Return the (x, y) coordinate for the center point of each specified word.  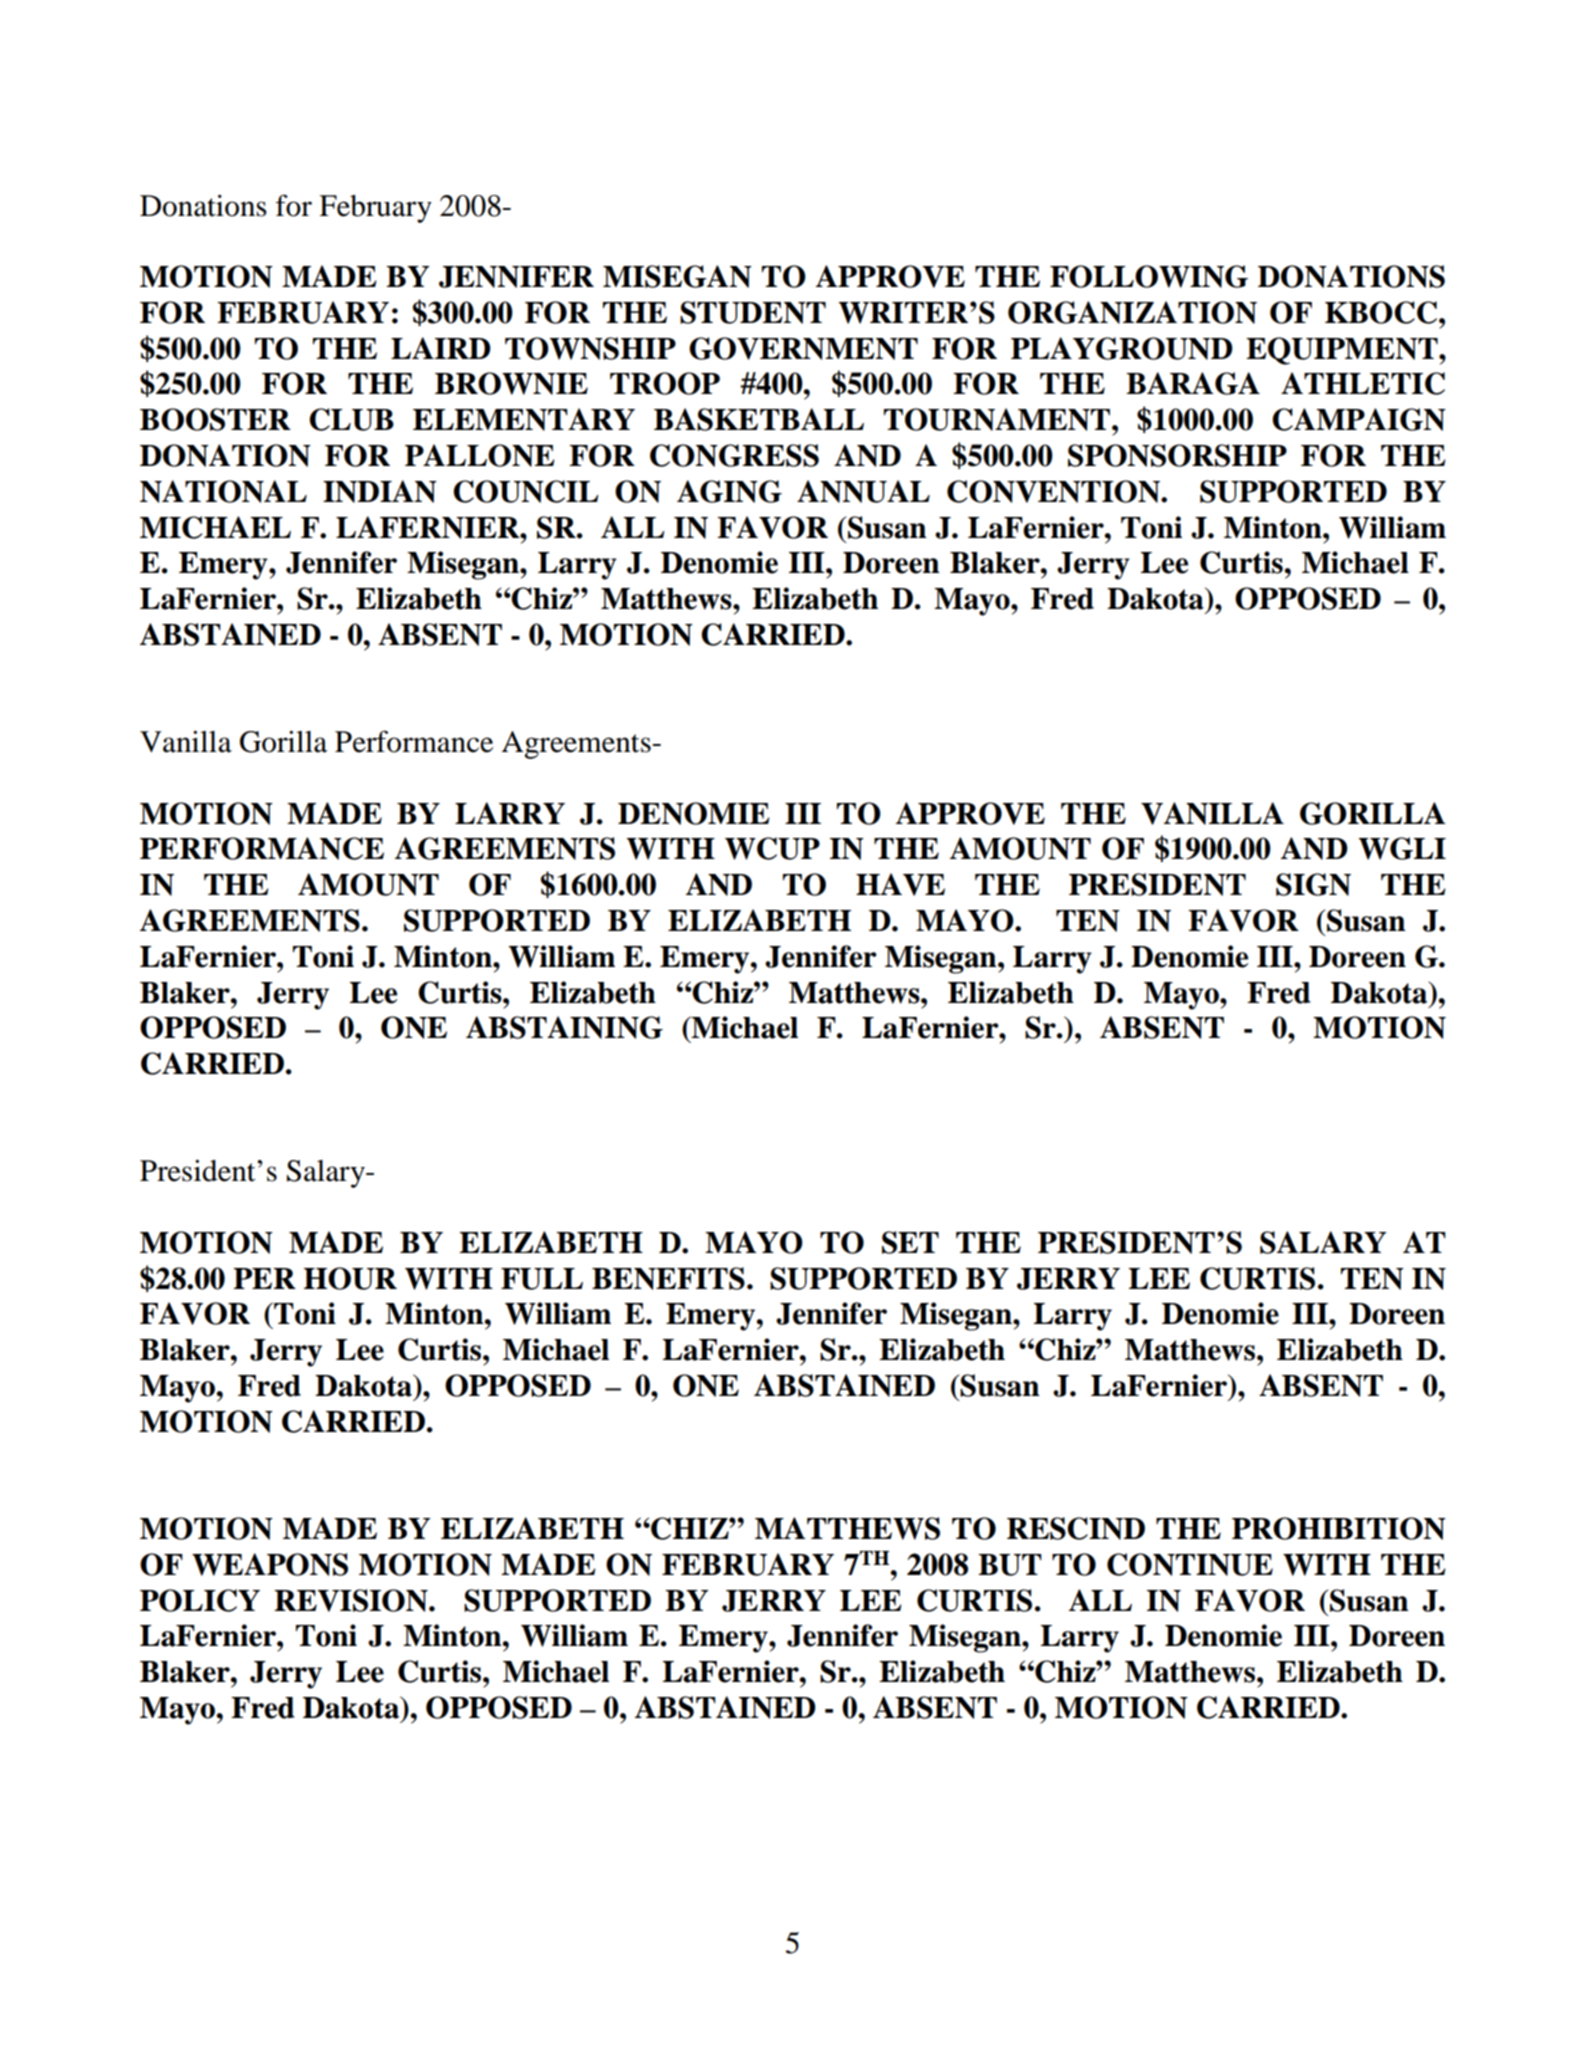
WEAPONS (270, 1564)
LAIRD (441, 348)
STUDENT (753, 312)
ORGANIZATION (1132, 312)
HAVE (900, 884)
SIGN (1313, 884)
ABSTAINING (564, 1027)
